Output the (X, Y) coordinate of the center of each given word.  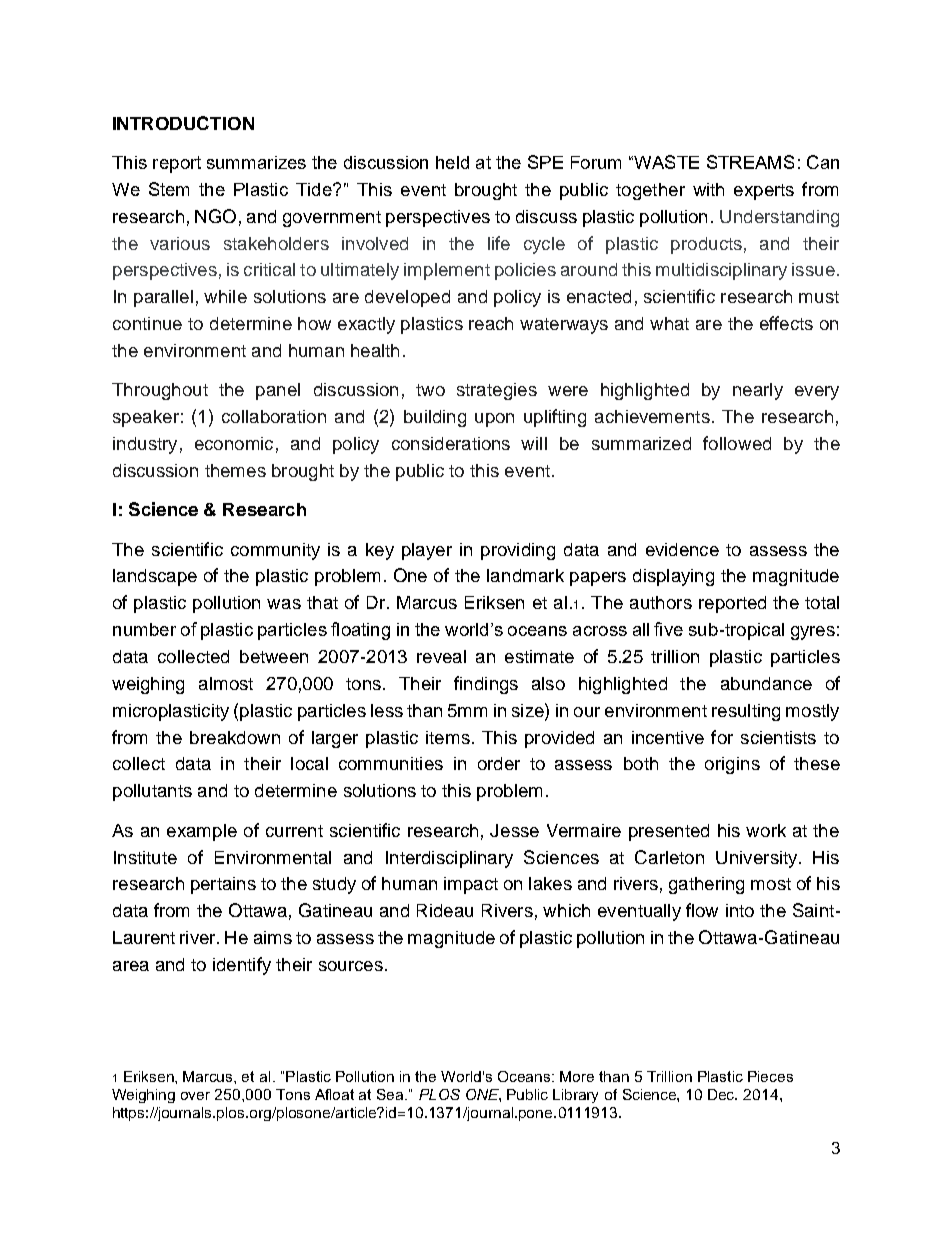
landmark (525, 575)
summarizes (256, 162)
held (452, 162)
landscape (155, 577)
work (766, 830)
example (202, 832)
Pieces (770, 1076)
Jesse (514, 830)
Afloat (334, 1094)
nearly (758, 391)
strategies (497, 391)
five (668, 629)
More (577, 1076)
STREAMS (750, 162)
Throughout (160, 391)
